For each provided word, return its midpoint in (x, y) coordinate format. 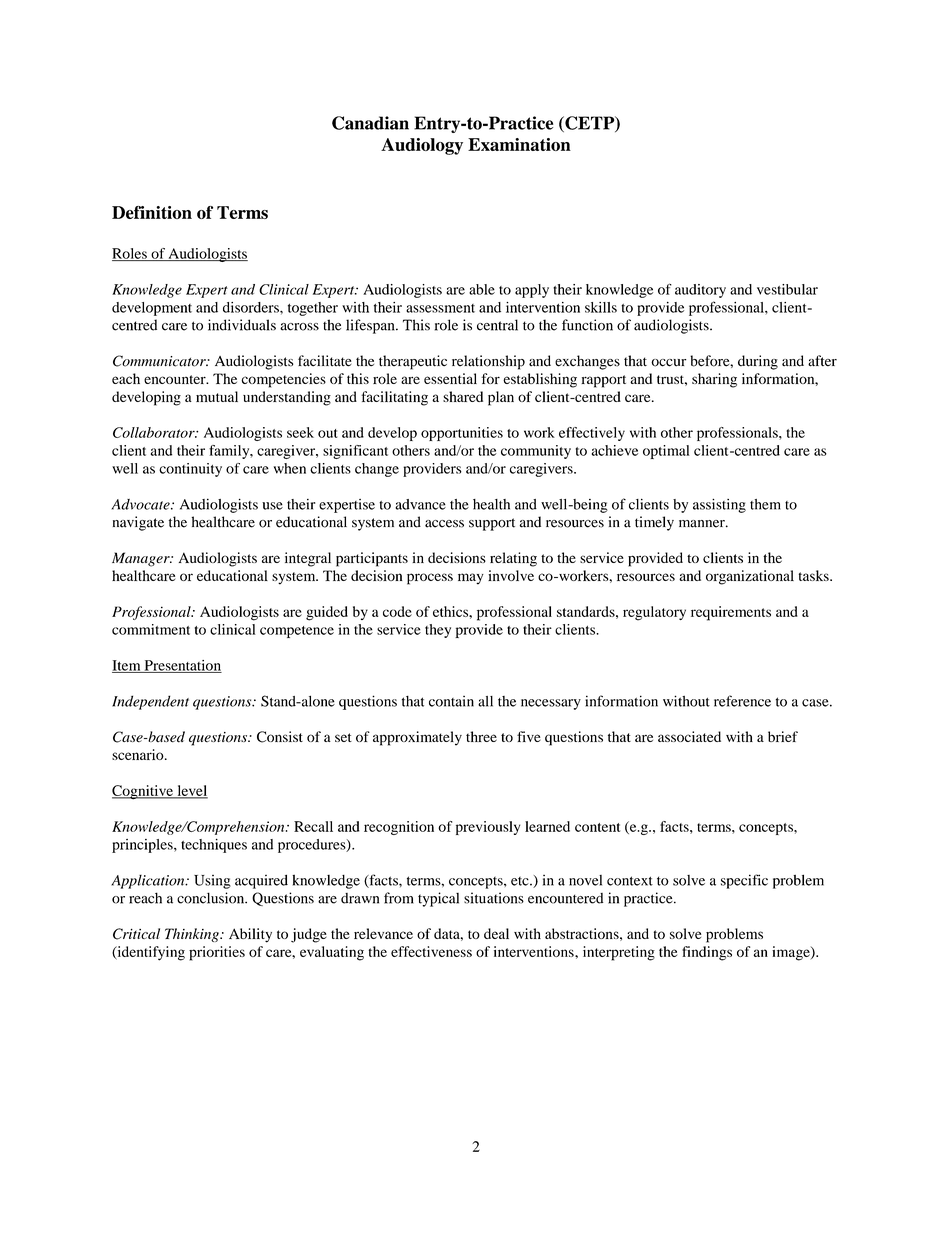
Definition (152, 212)
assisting (719, 506)
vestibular (787, 289)
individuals (242, 325)
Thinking (193, 935)
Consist (280, 737)
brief (783, 736)
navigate (138, 523)
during (758, 362)
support (492, 524)
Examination (519, 144)
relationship (488, 362)
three (481, 736)
